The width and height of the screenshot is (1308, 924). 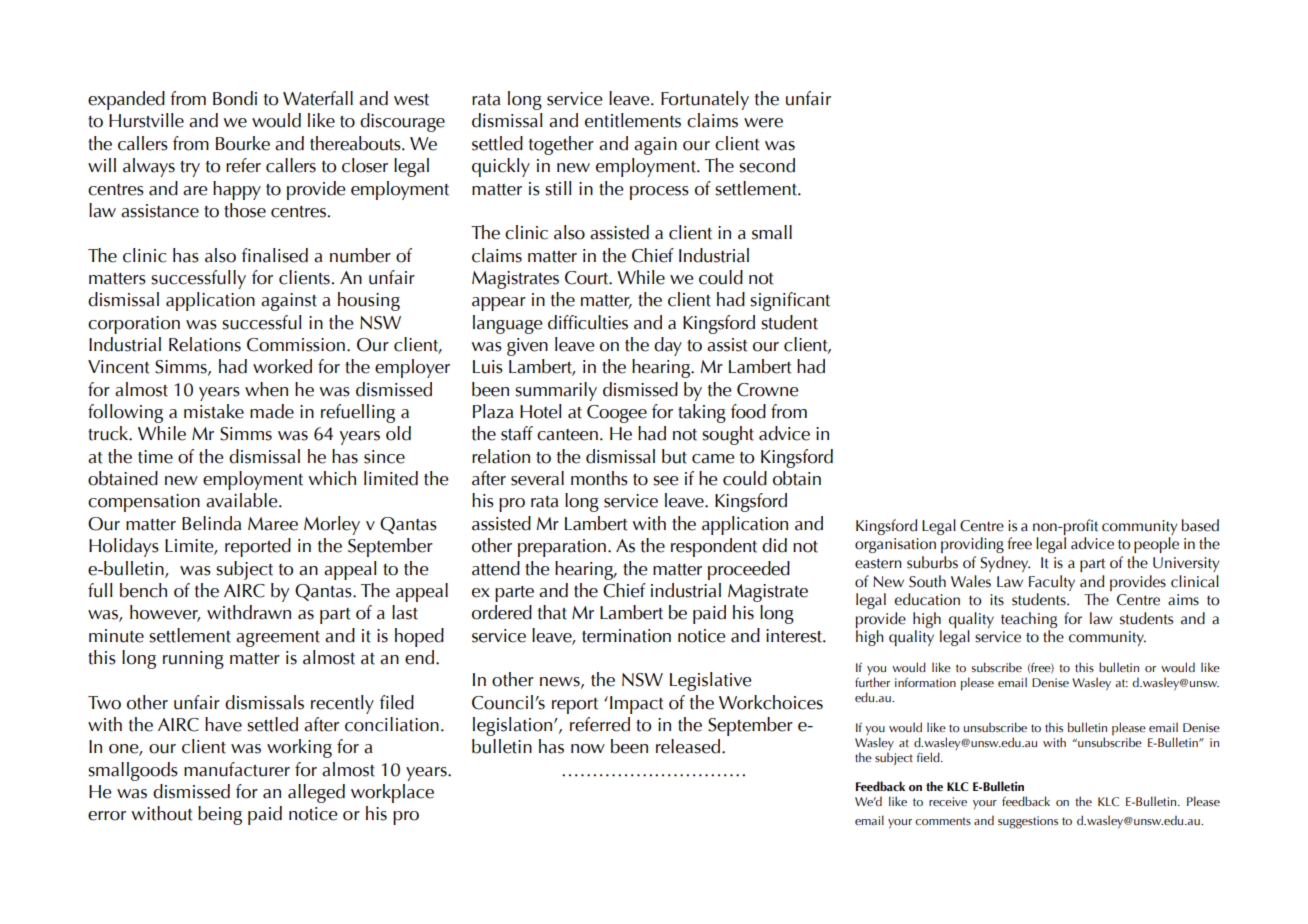 What do you see at coordinates (763, 123) in the screenshot?
I see `were` at bounding box center [763, 123].
